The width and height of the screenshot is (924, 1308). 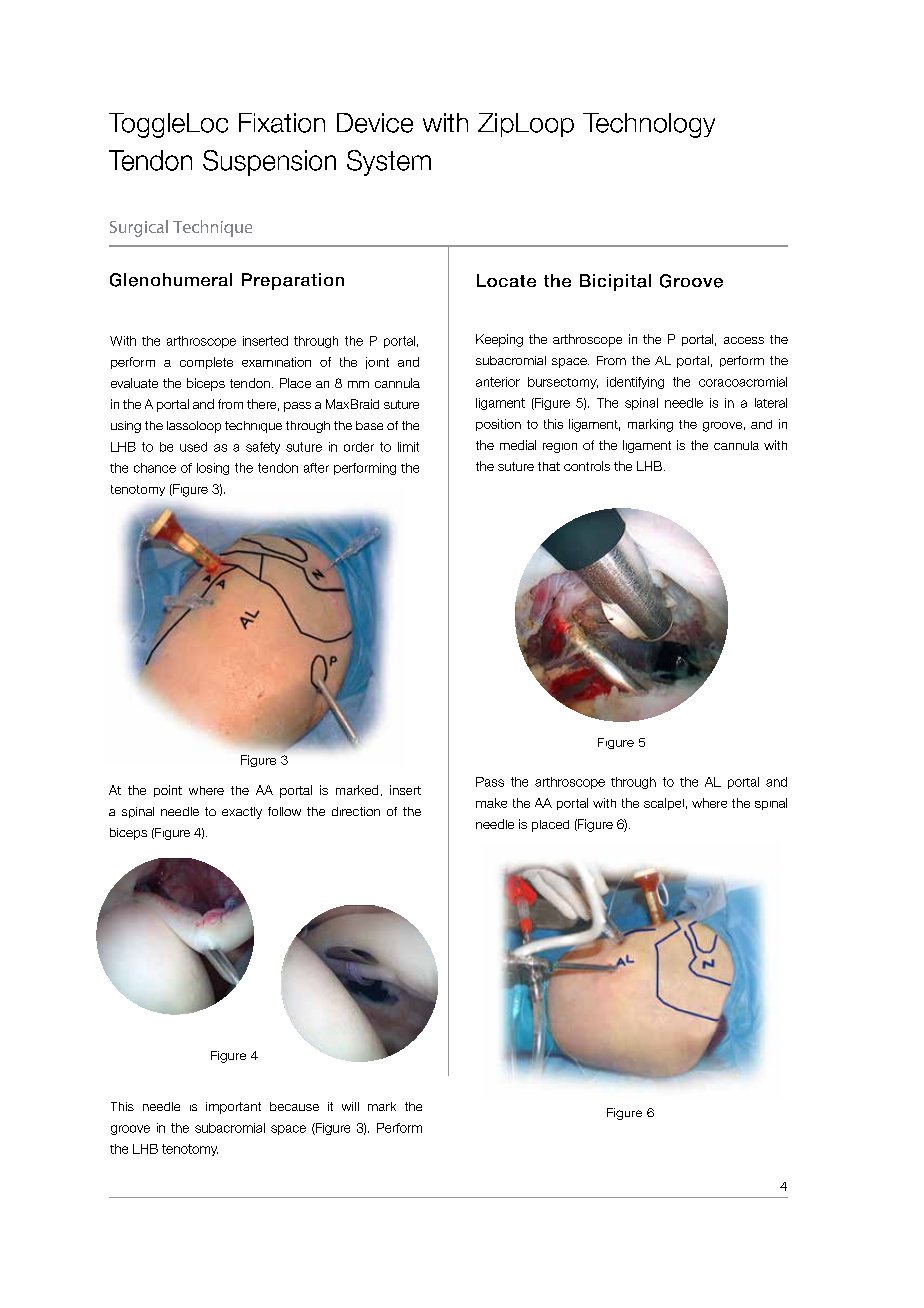 I want to click on Suspension, so click(x=269, y=163).
